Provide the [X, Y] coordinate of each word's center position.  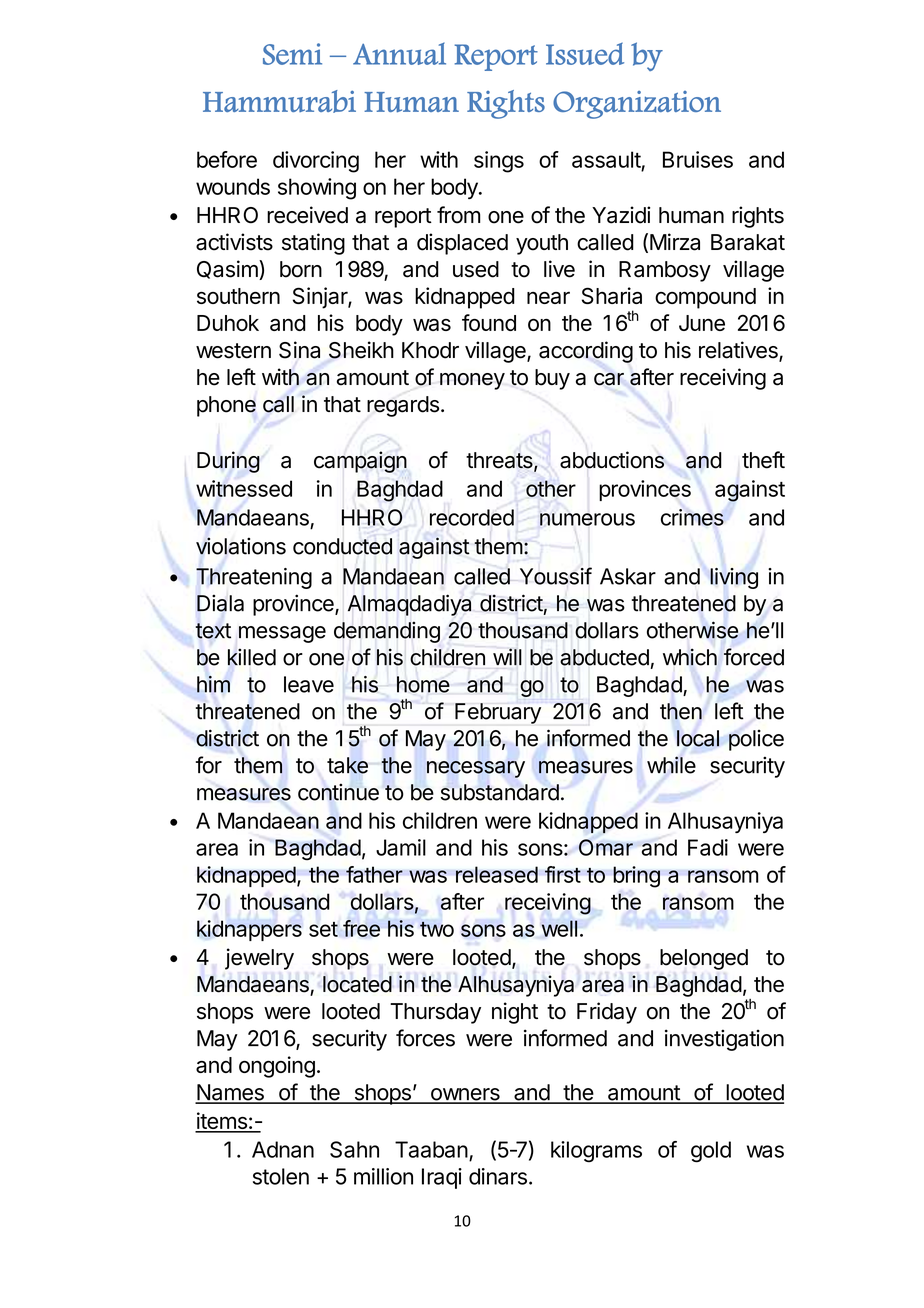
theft [763, 460]
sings [499, 162]
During [228, 462]
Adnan [283, 1149]
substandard [500, 792]
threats [500, 461]
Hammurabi [279, 101]
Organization [637, 105]
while [671, 765]
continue [338, 792]
